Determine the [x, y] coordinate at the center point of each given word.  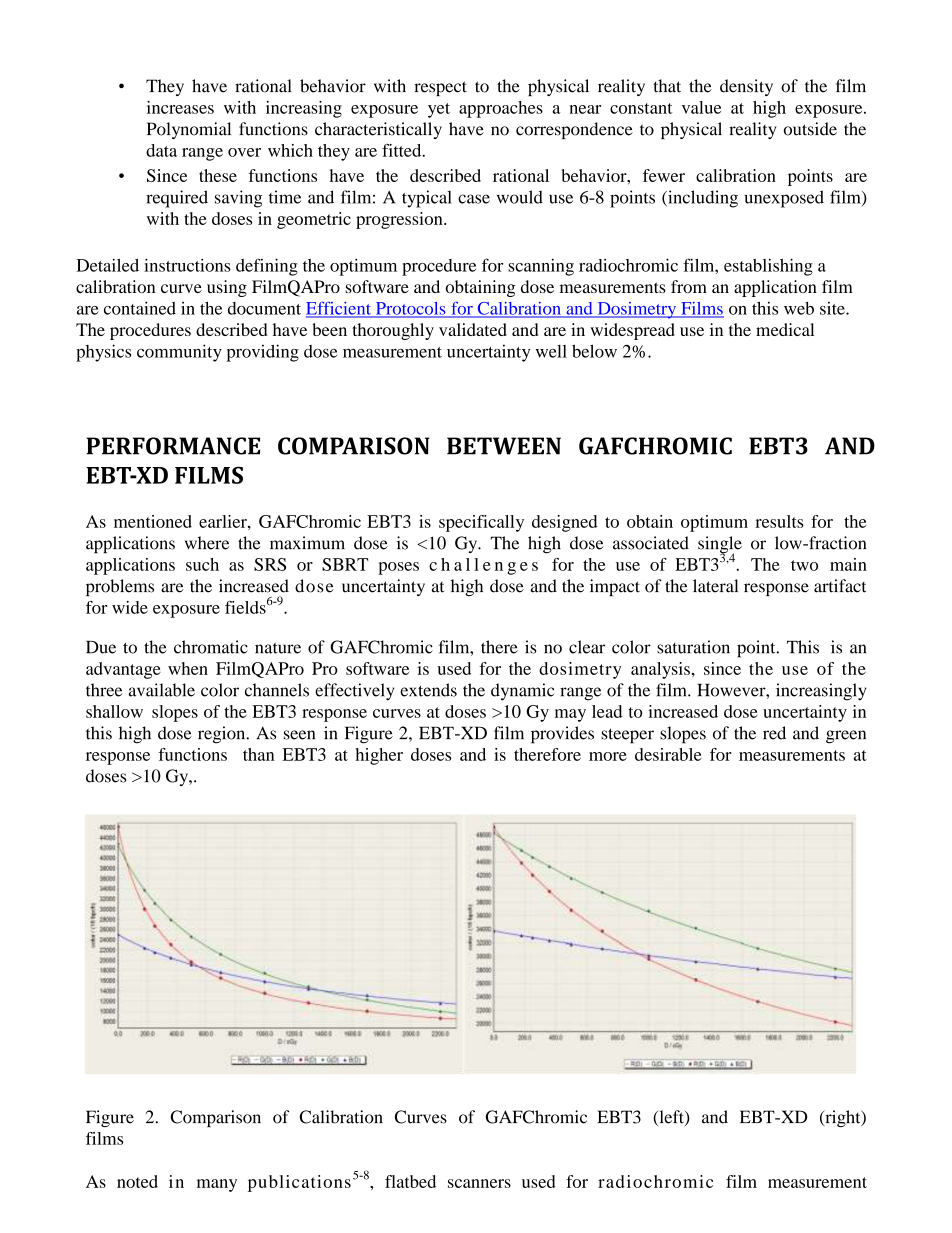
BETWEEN [504, 446]
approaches [501, 109]
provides [562, 735]
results [779, 521]
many [217, 1185]
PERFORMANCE [173, 446]
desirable [668, 754]
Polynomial [189, 130]
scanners [479, 1183]
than [258, 754]
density [746, 87]
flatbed [410, 1181]
